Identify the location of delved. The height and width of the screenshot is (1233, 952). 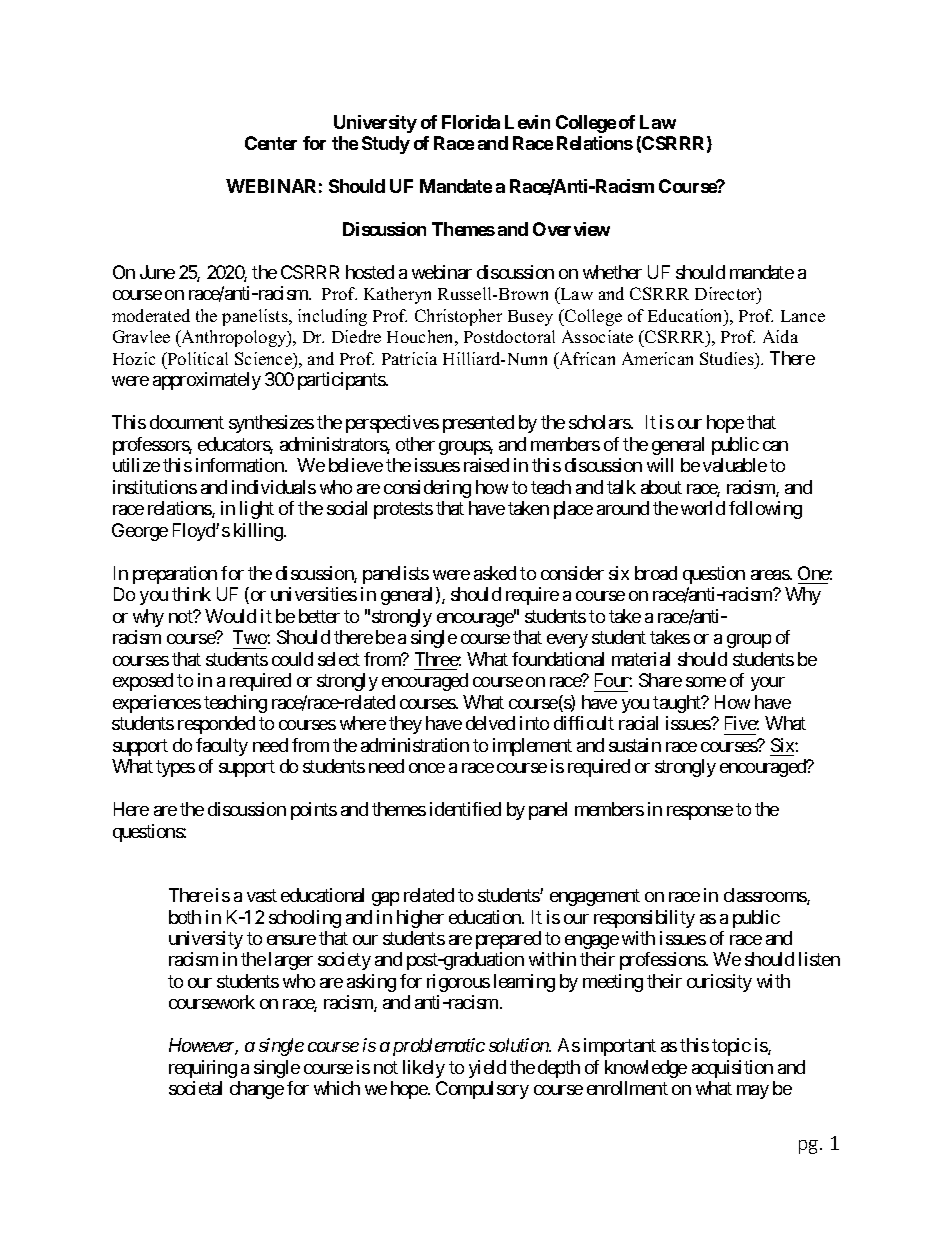
(490, 723).
